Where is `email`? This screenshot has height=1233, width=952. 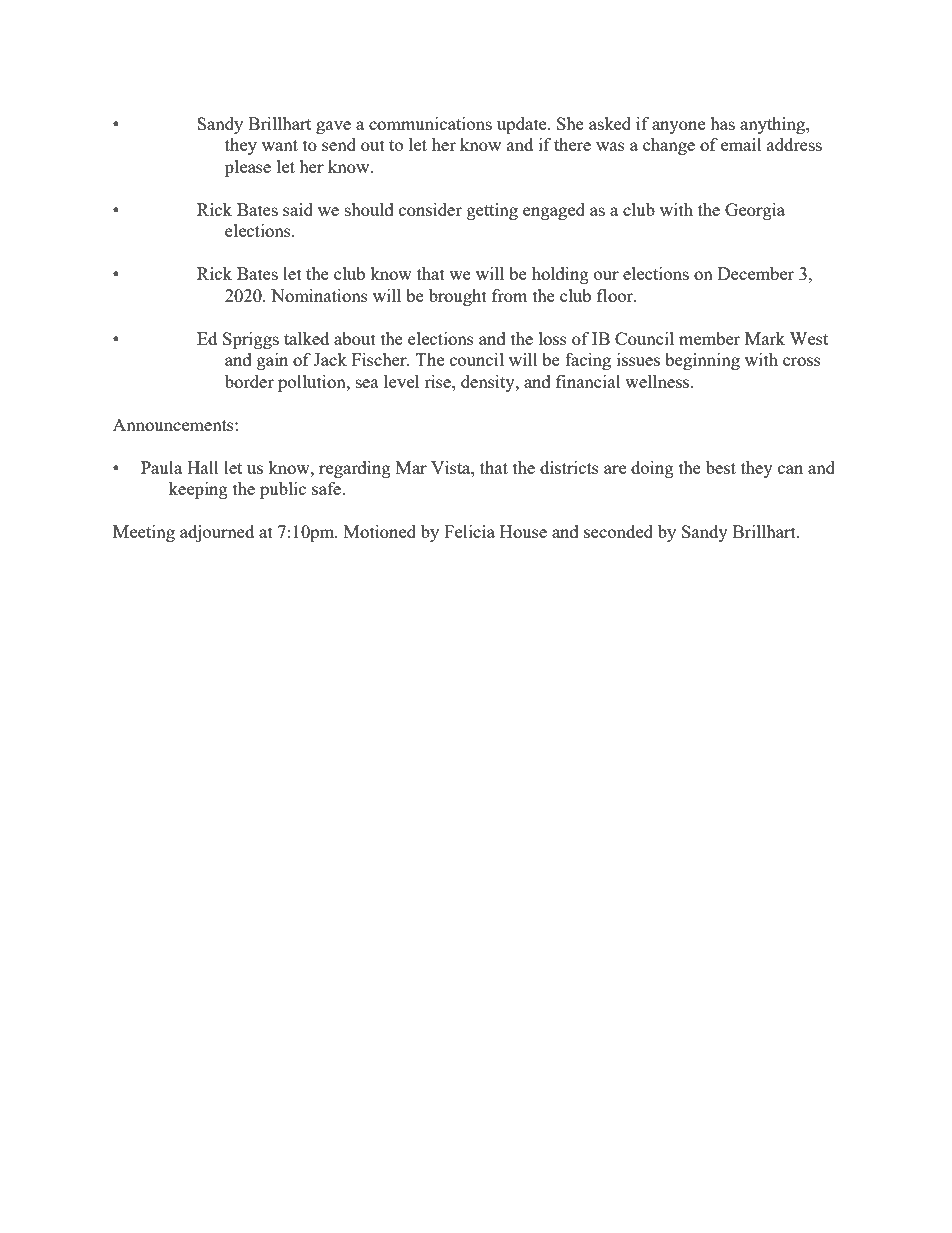
email is located at coordinates (741, 144).
